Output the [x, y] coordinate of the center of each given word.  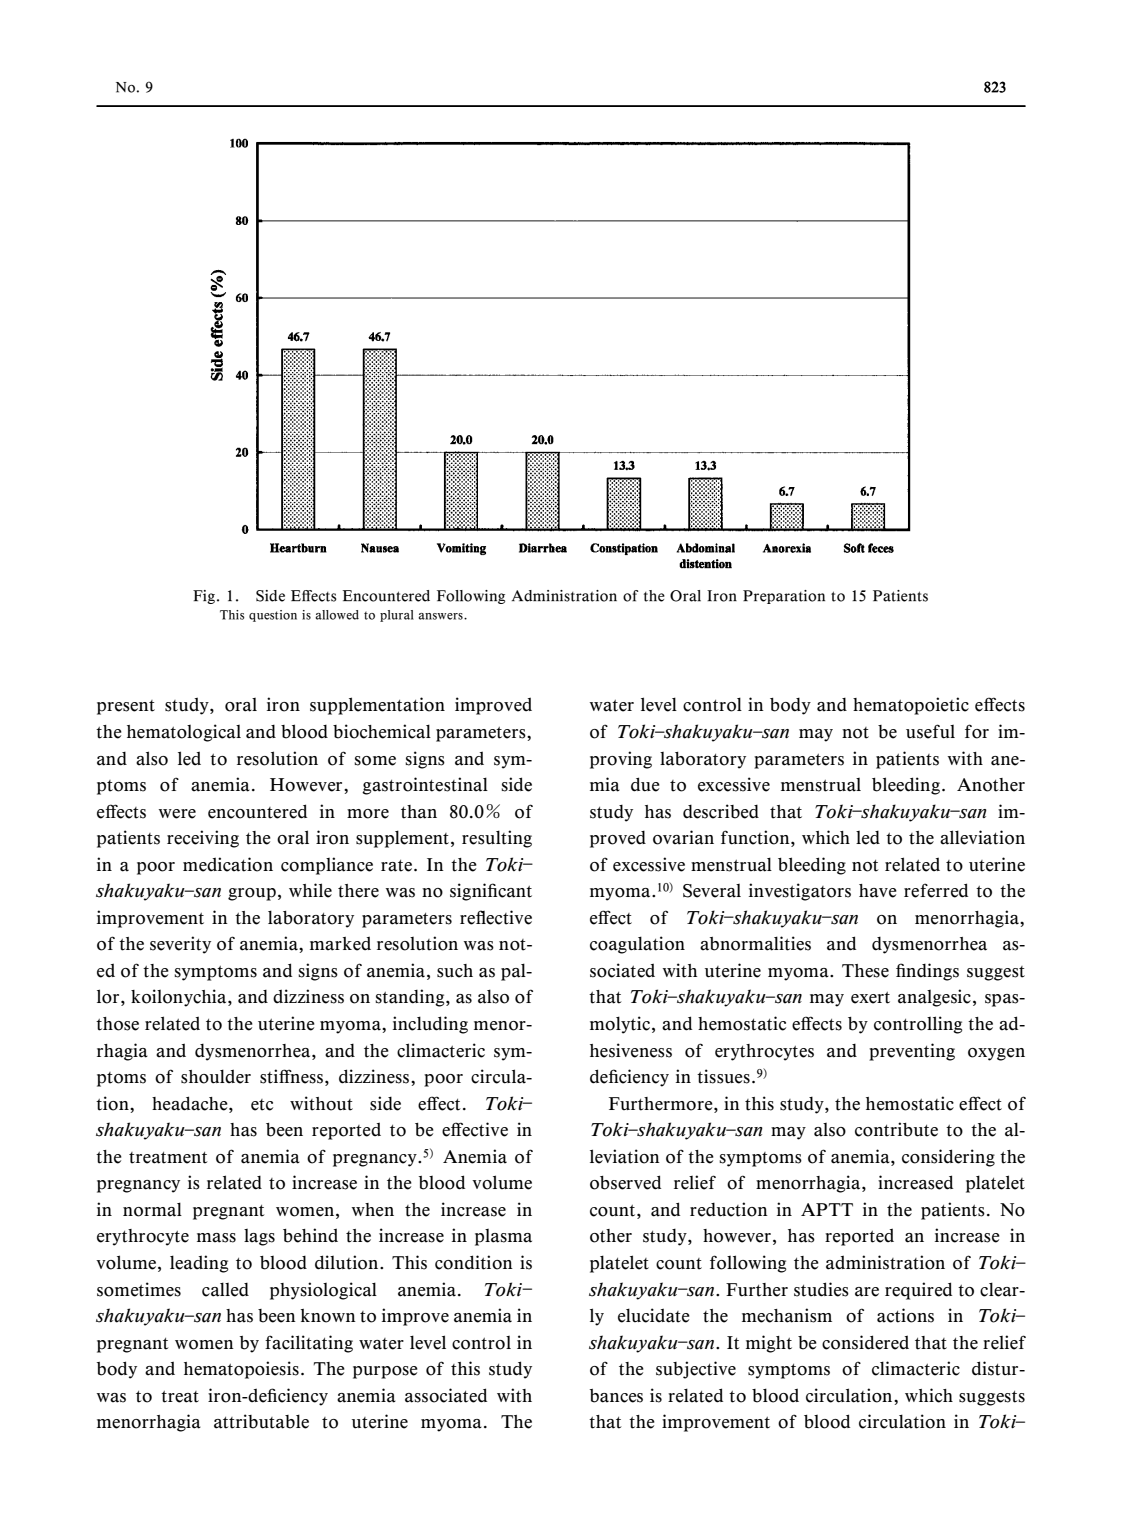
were [177, 814]
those [117, 1024]
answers [441, 616]
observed [625, 1182]
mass [216, 1238]
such [455, 971]
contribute [896, 1129]
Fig [204, 597]
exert [870, 998]
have [878, 891]
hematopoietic [911, 706]
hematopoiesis [241, 1370]
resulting [497, 839]
